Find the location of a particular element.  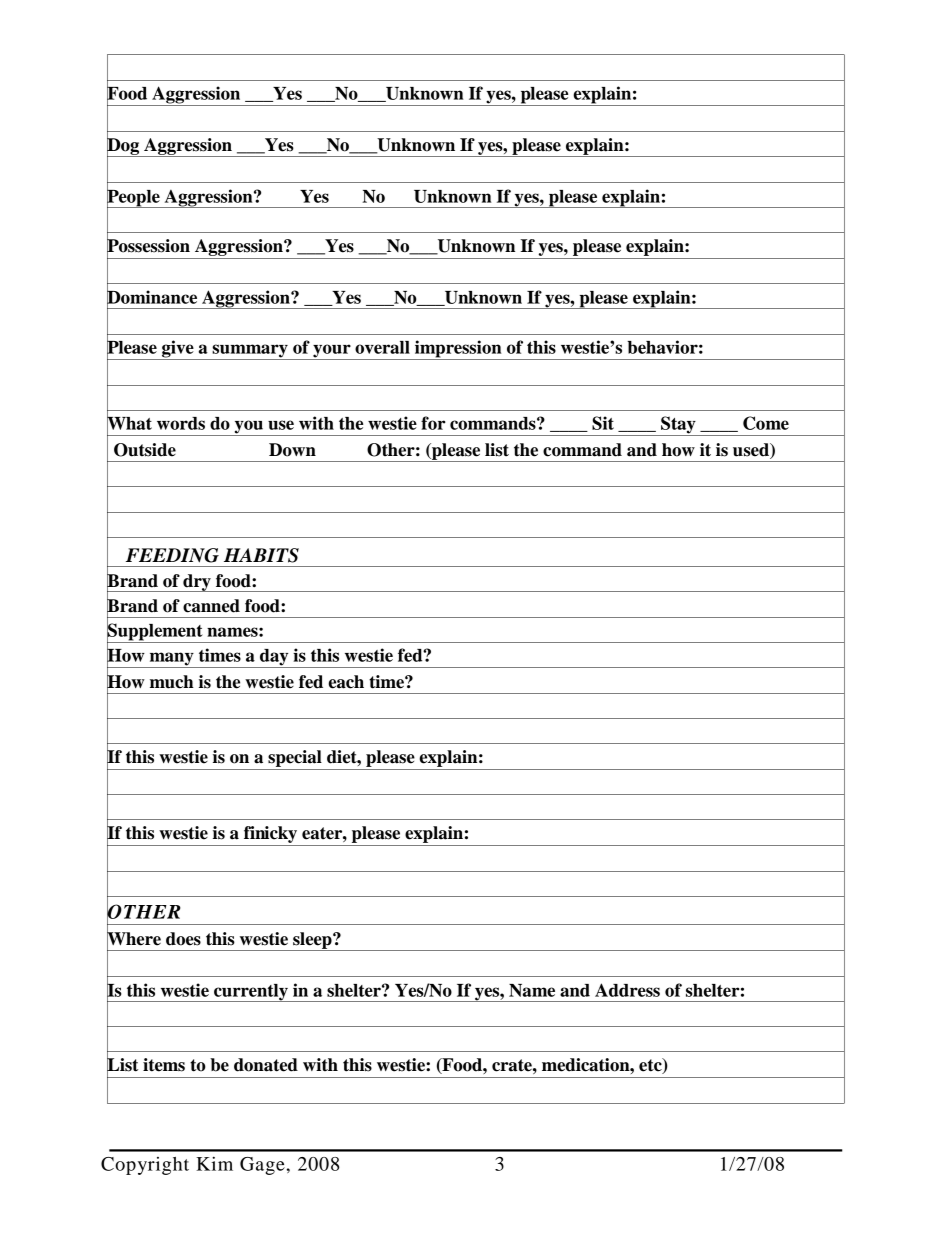

words is located at coordinates (181, 423).
